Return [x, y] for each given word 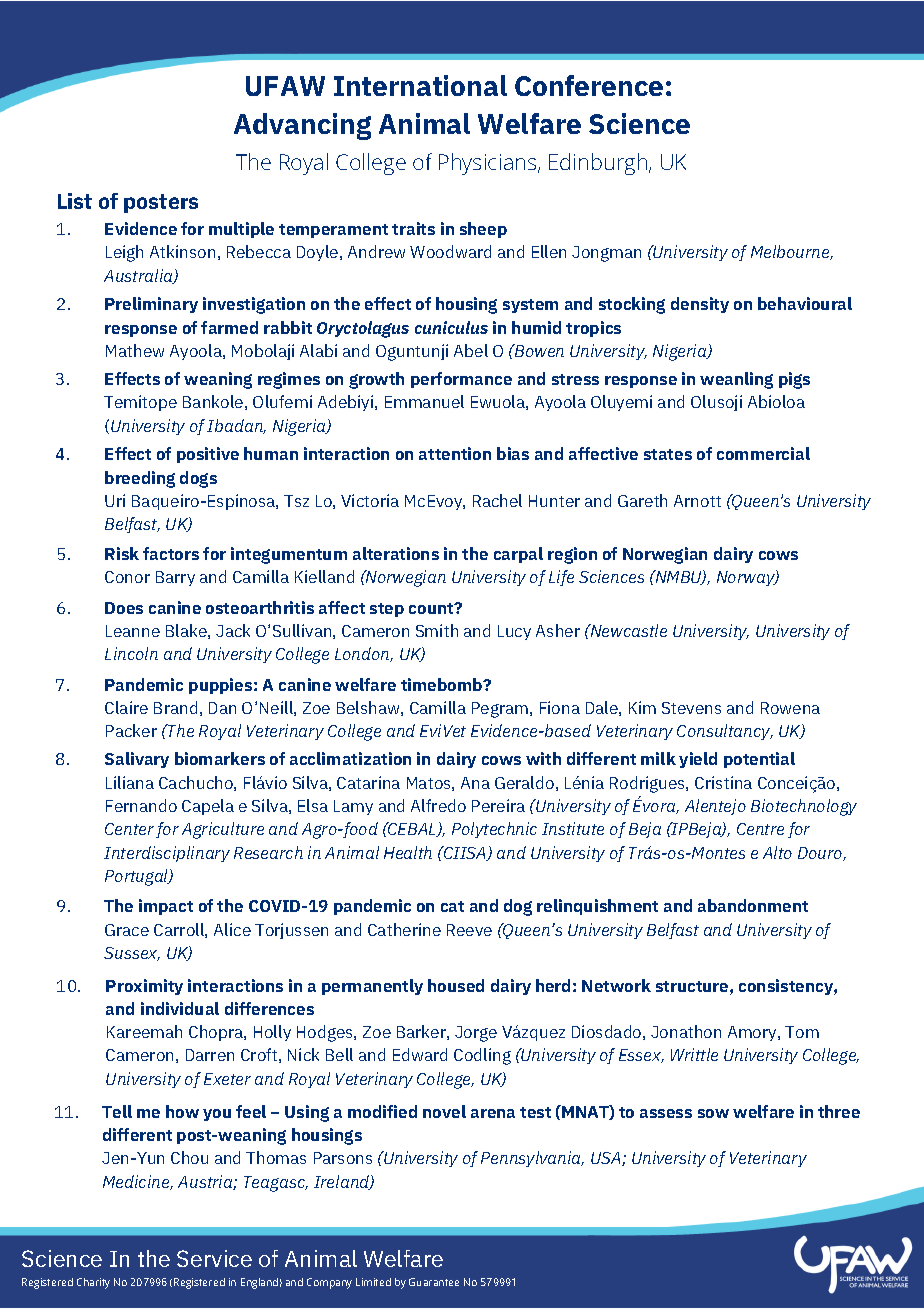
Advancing [302, 126]
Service [214, 1258]
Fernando [141, 805]
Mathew [135, 350]
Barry [175, 578]
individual [180, 1008]
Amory [753, 1033]
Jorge [476, 1034]
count [432, 608]
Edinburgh [599, 164]
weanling [736, 380]
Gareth [642, 500]
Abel [471, 350]
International [420, 85]
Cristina [723, 782]
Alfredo [438, 805]
